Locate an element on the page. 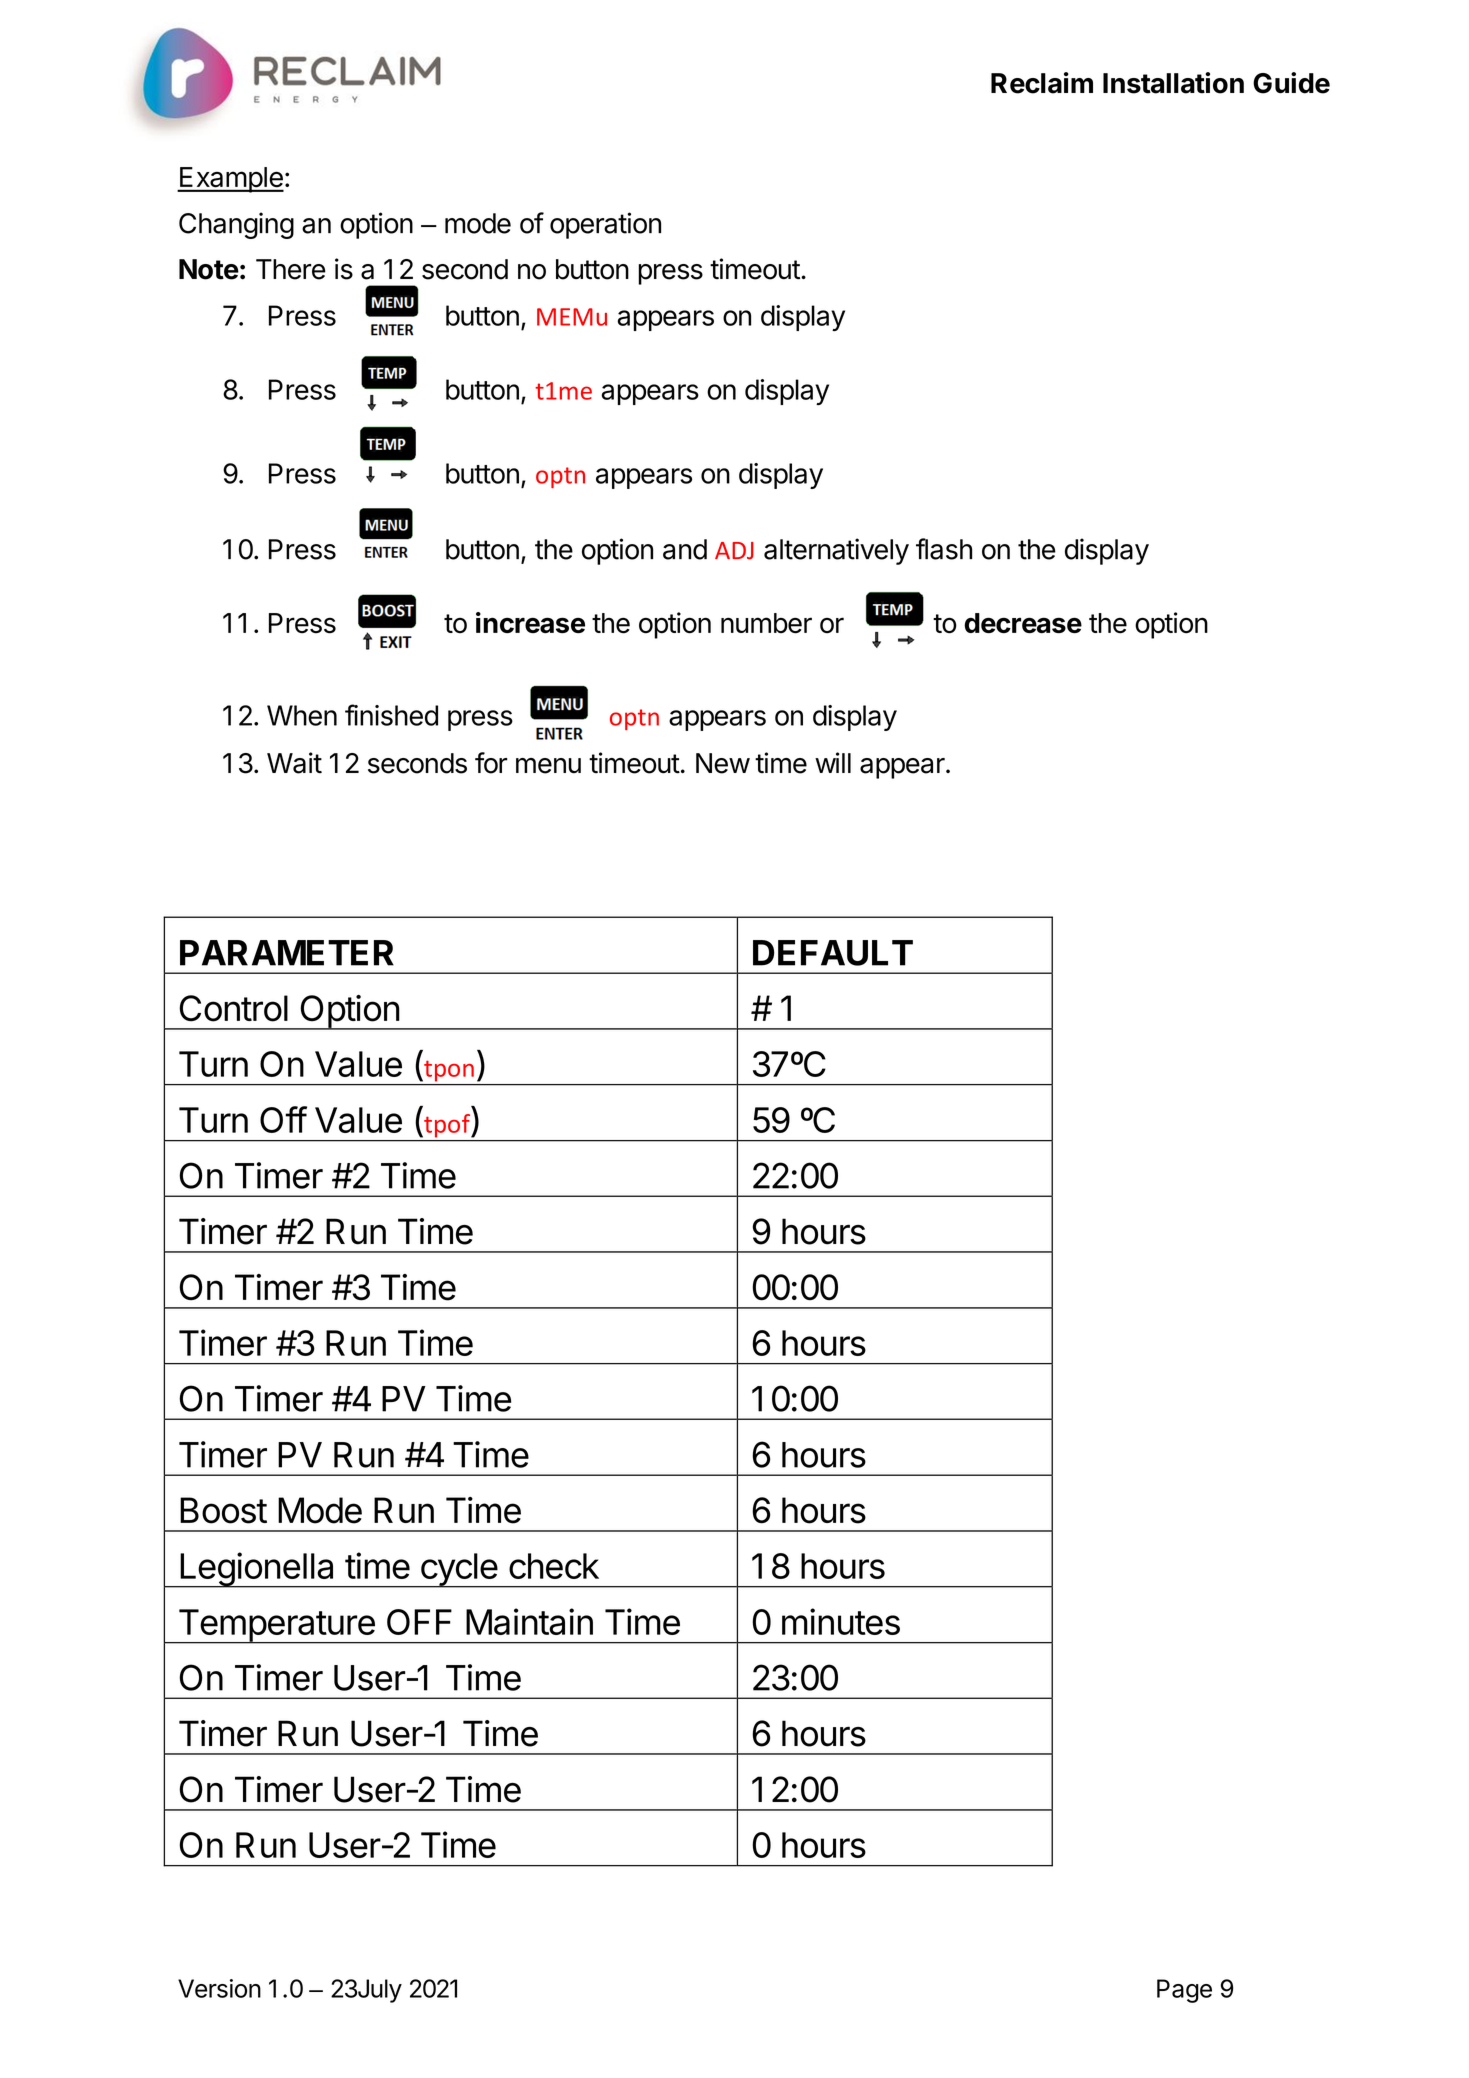 Image resolution: width=1469 pixels, height=2078 pixels. Version is located at coordinates (219, 1988).
